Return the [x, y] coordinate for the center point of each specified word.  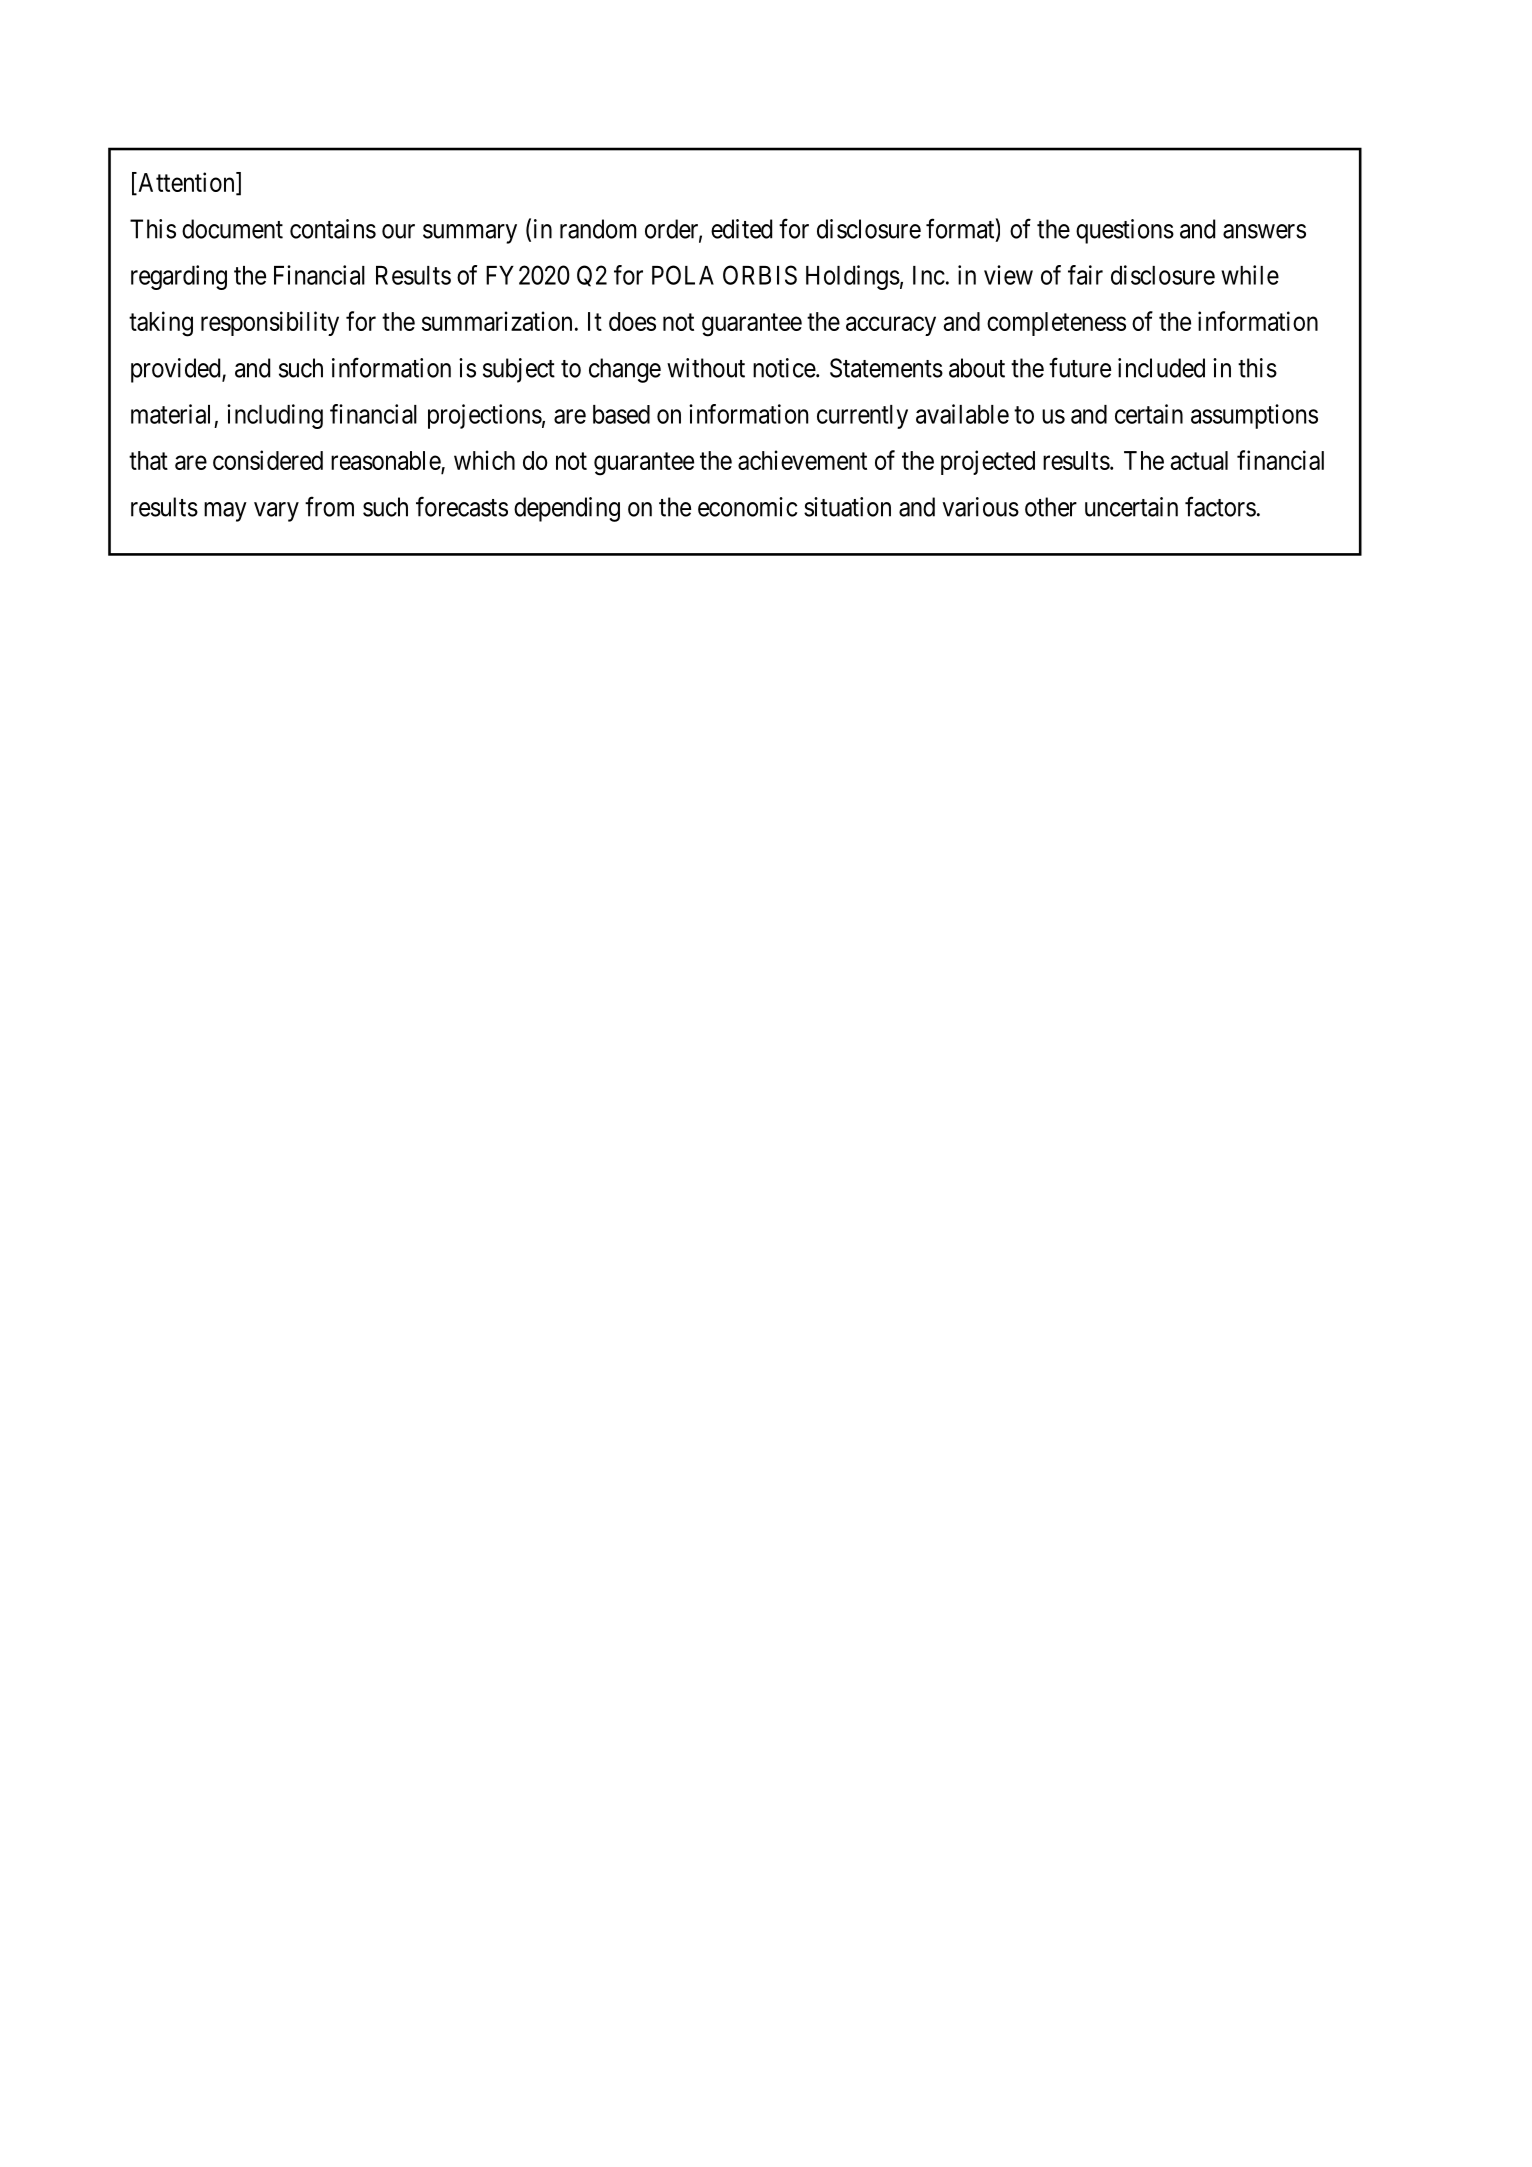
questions [1125, 231]
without [706, 368]
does [632, 321]
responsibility [270, 323]
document [232, 229]
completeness [1056, 324]
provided [177, 370]
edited [741, 229]
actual [1199, 460]
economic [747, 507]
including [275, 416]
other [1051, 507]
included [1161, 368]
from [329, 506]
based [621, 414]
